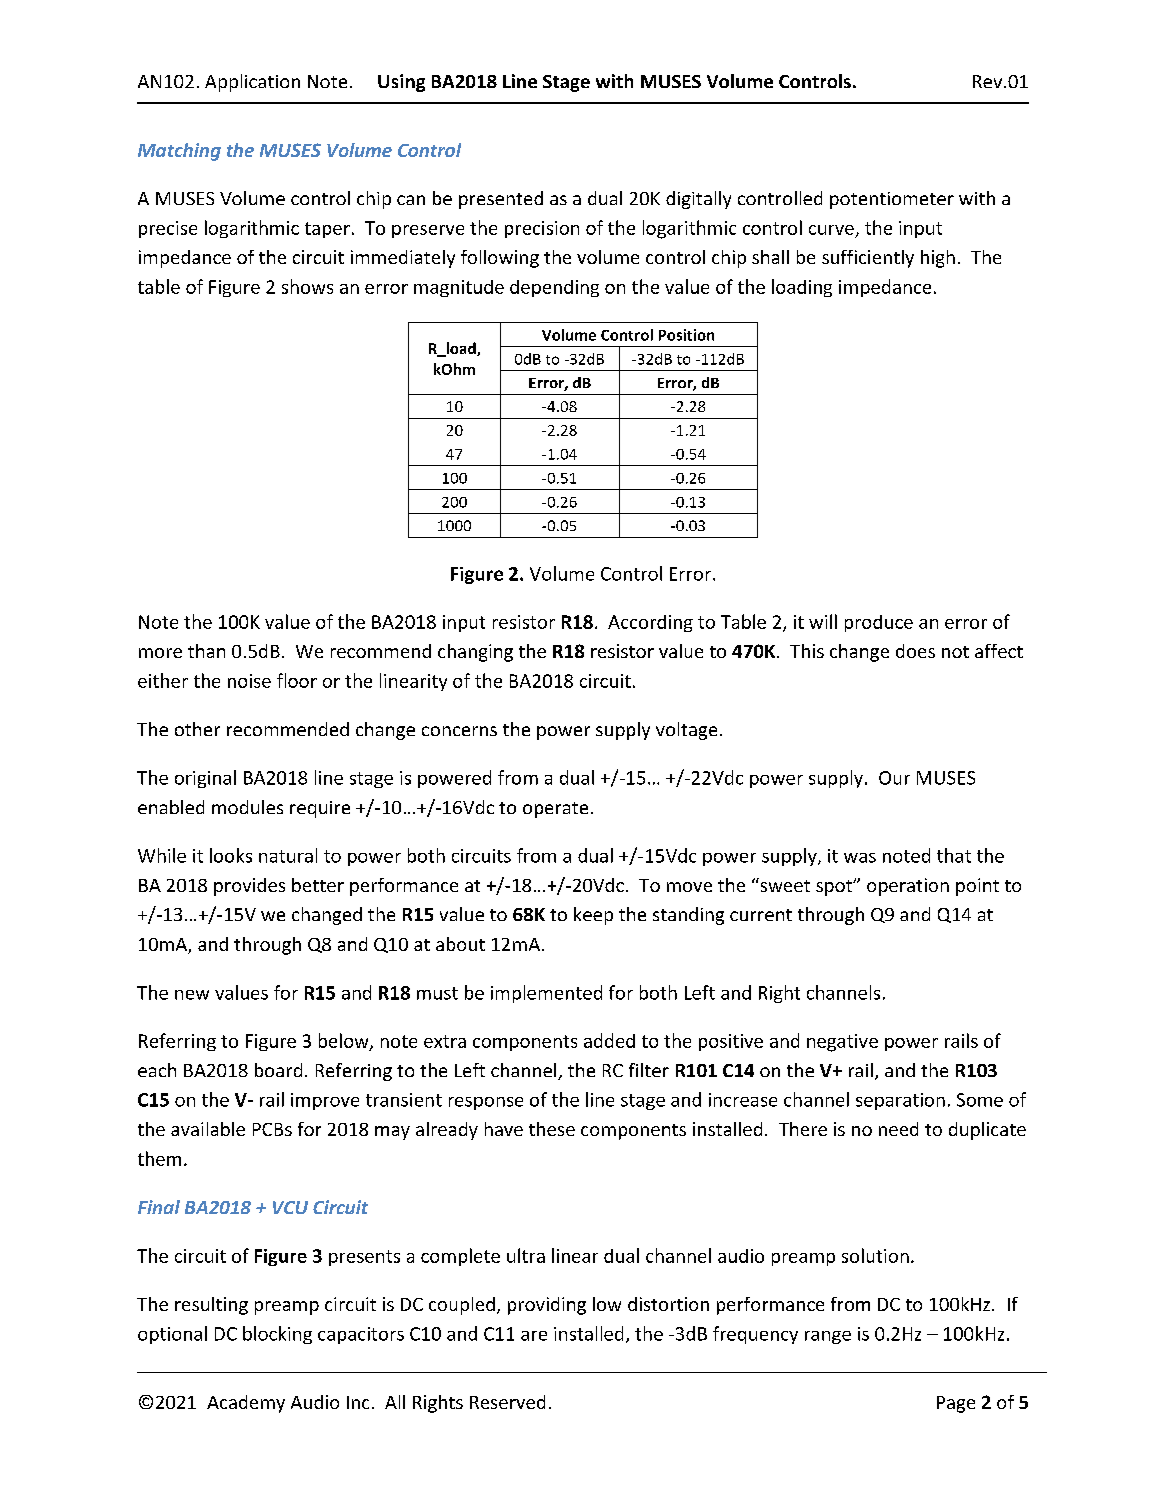  What do you see at coordinates (898, 1129) in the document?
I see `need` at bounding box center [898, 1129].
